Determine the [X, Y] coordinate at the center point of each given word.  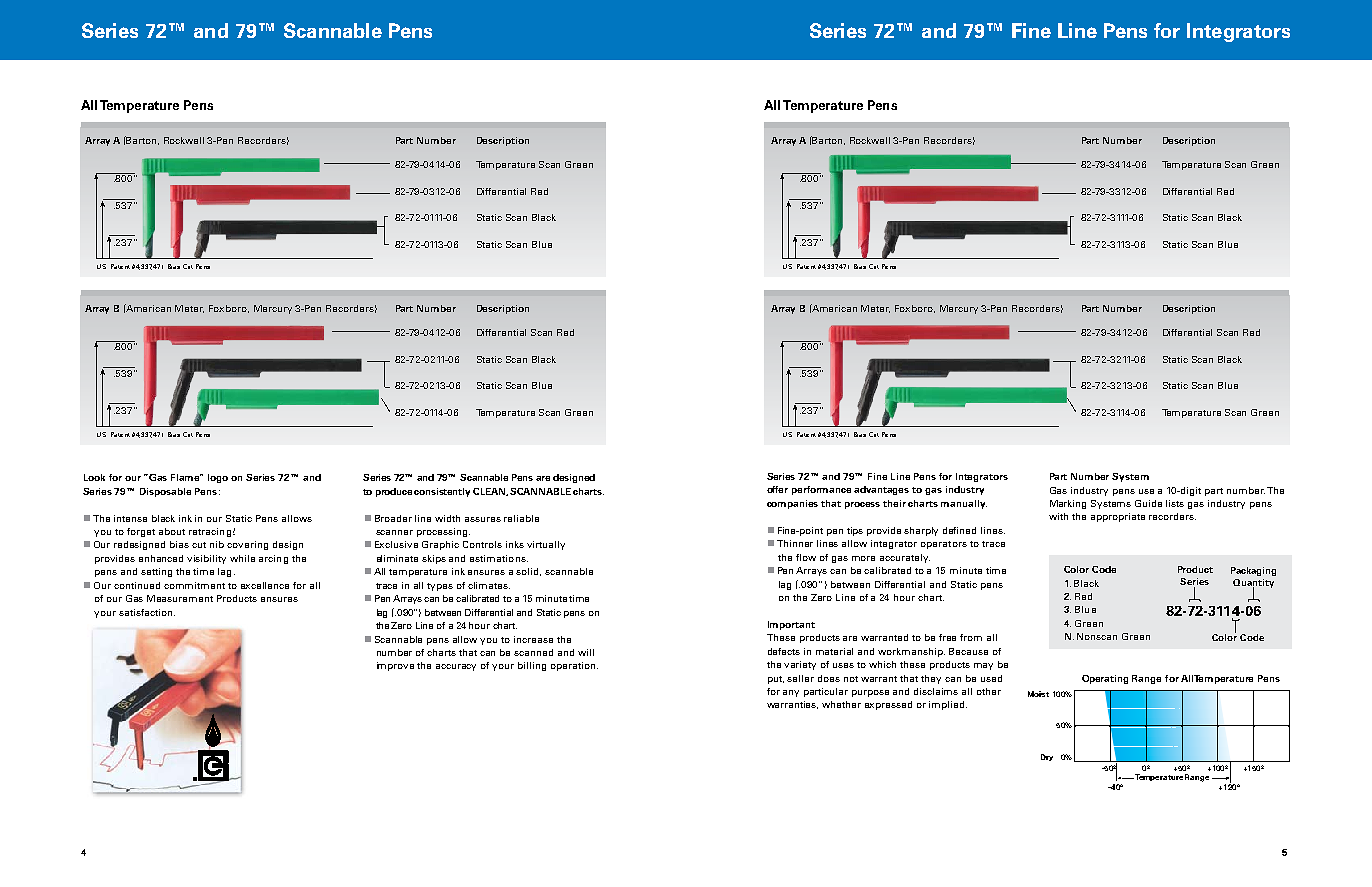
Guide [1148, 503]
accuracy [456, 667]
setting [156, 572]
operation [574, 666]
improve [395, 666]
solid [528, 572]
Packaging [1253, 571]
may [983, 666]
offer [777, 489]
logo [218, 478]
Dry [1047, 757]
